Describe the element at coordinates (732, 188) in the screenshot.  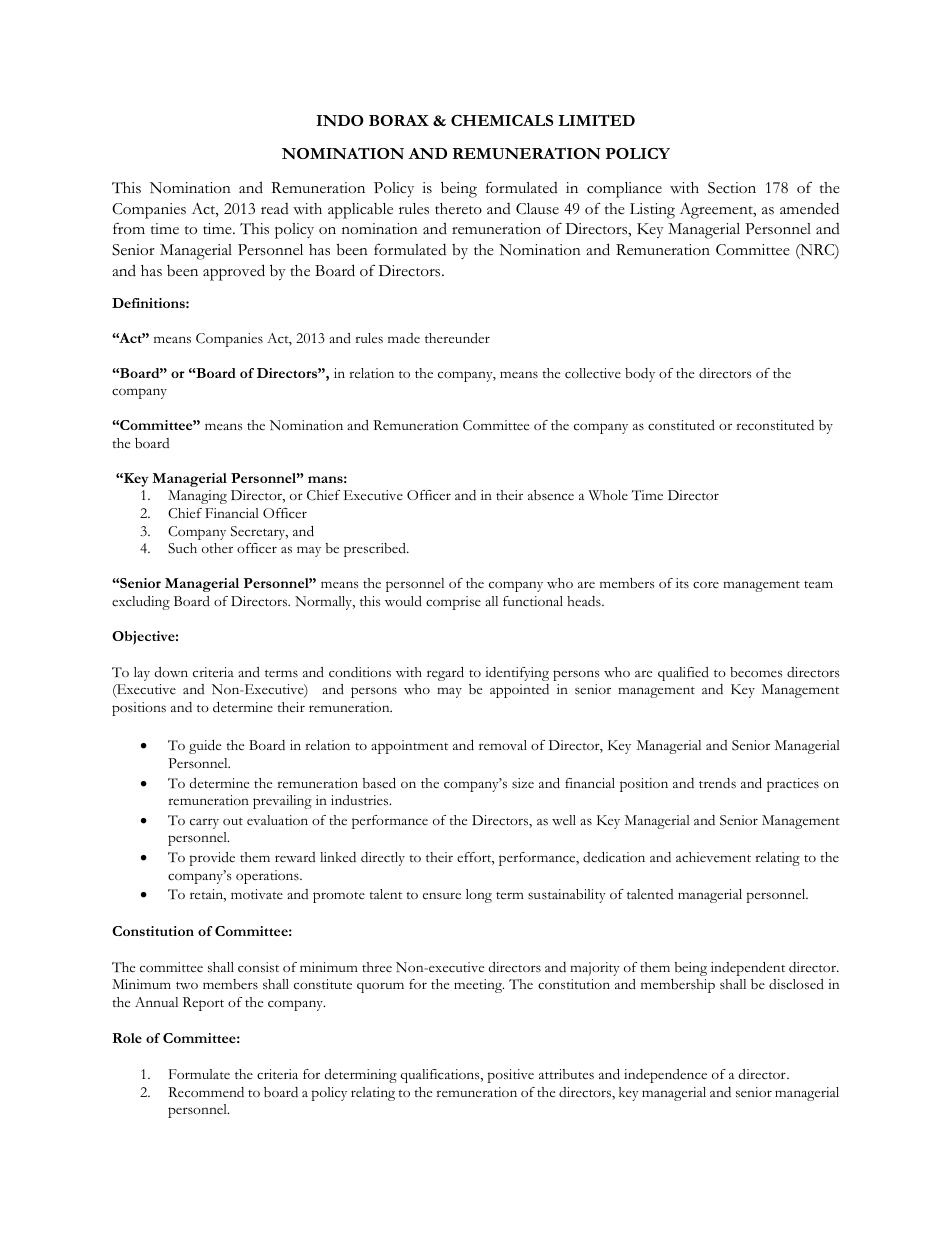
I see `Section` at that location.
